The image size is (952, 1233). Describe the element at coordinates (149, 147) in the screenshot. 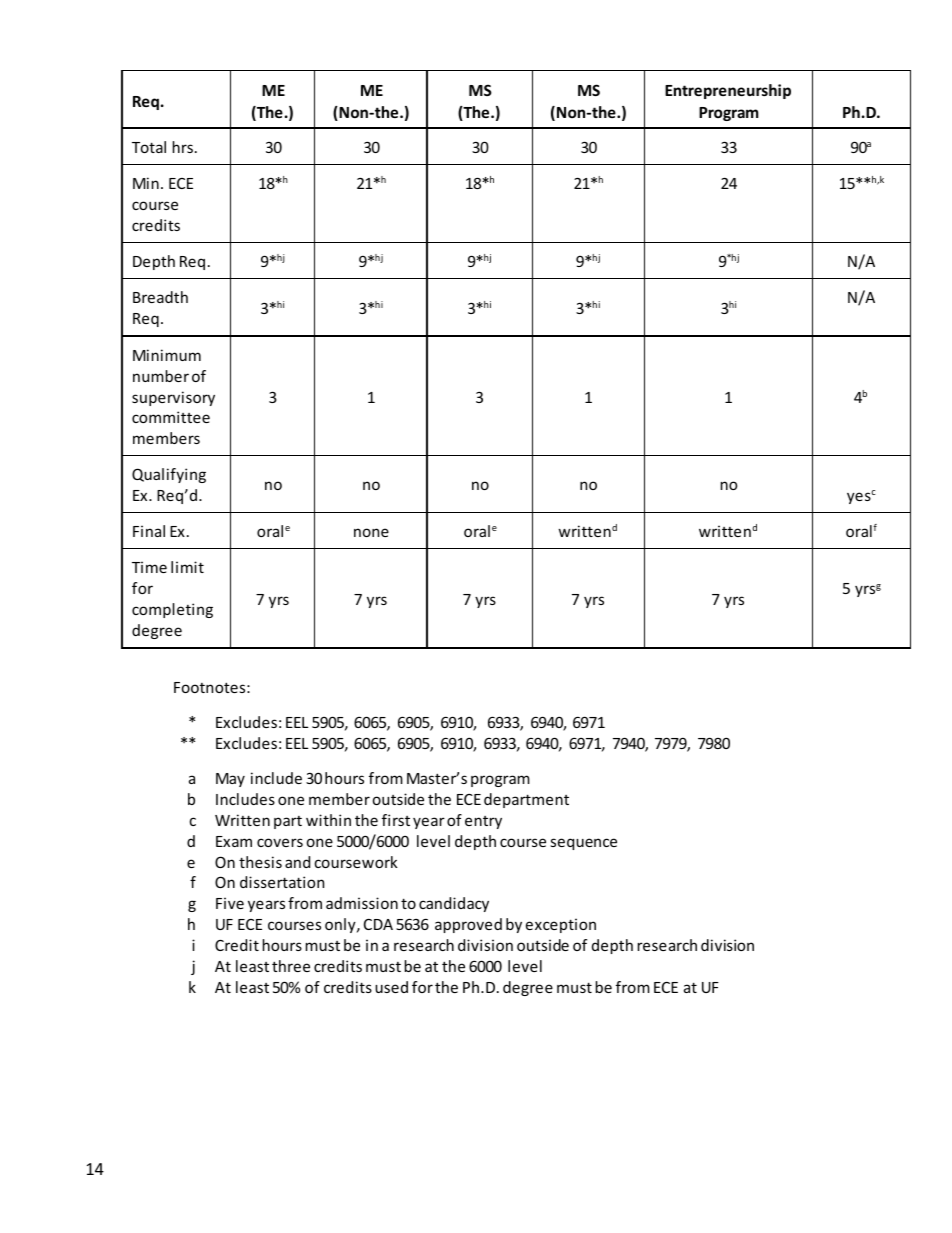

I see `Total` at that location.
